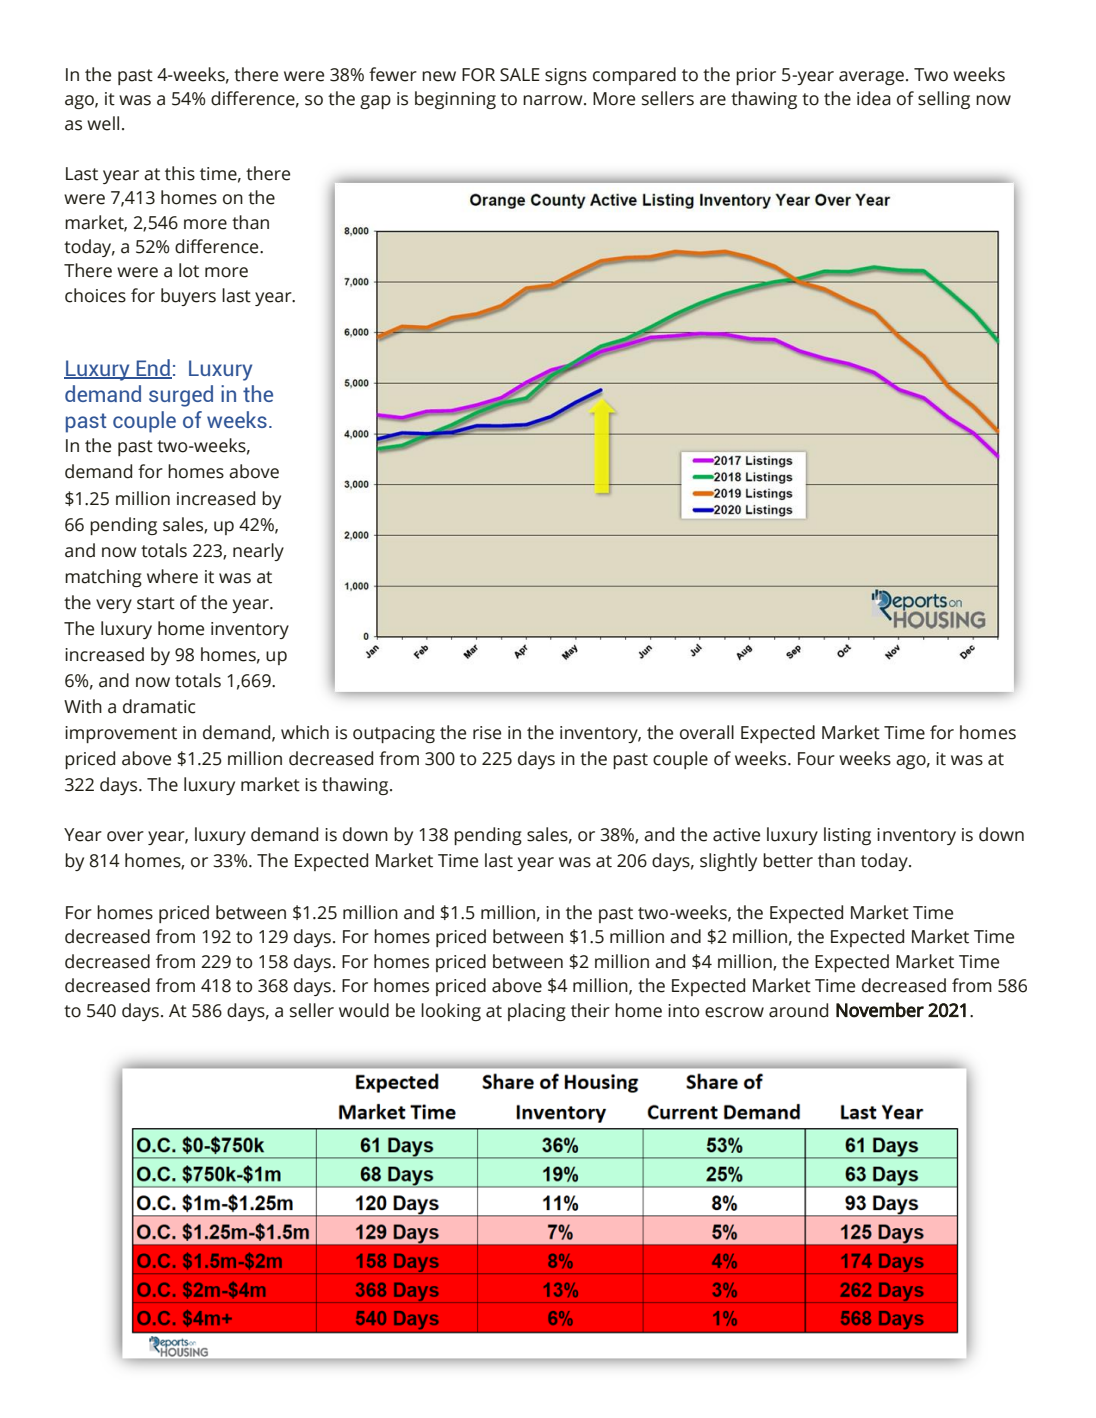 Image resolution: width=1096 pixels, height=1418 pixels. What do you see at coordinates (554, 100) in the page?
I see `narrow` at bounding box center [554, 100].
